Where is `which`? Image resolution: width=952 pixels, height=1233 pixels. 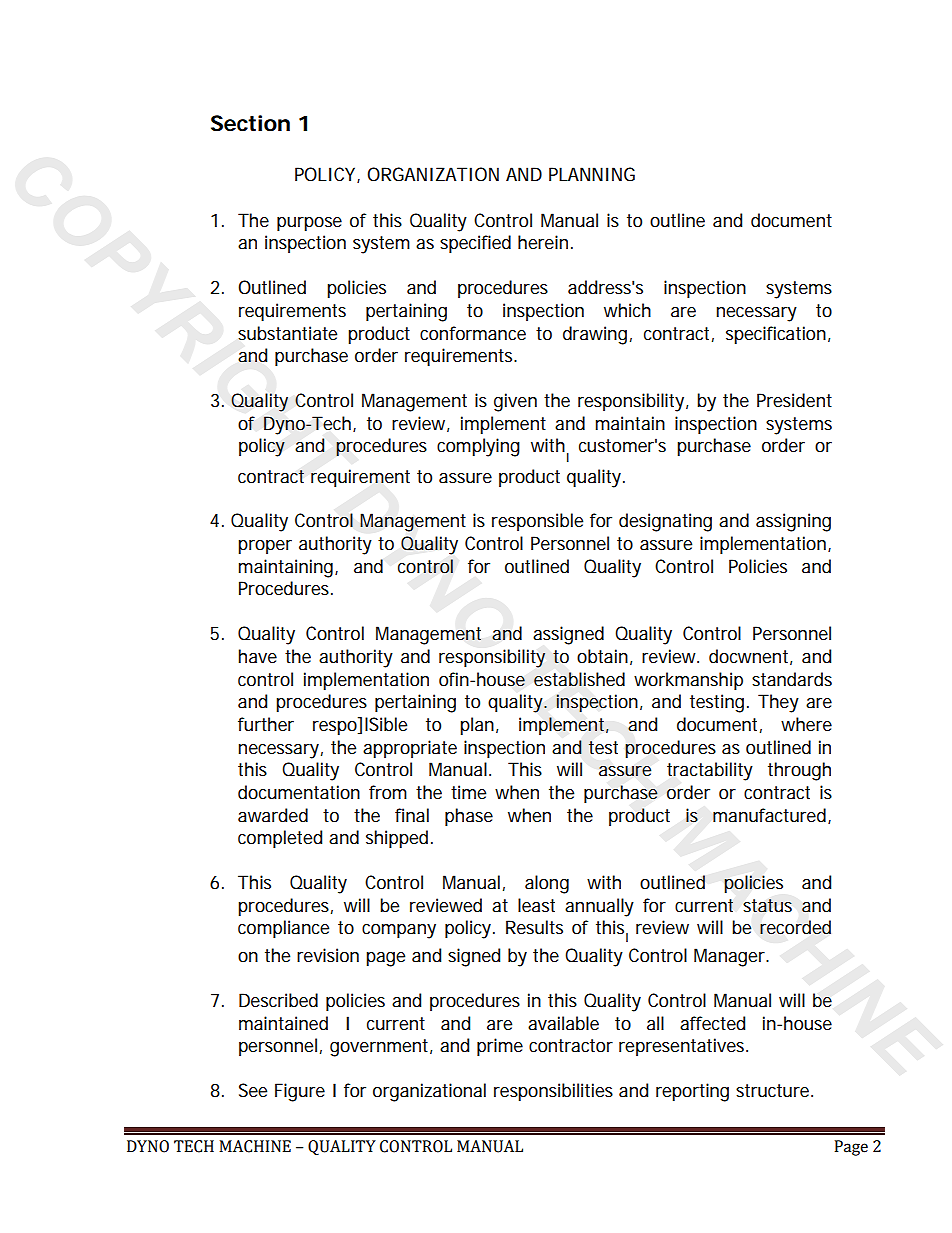
which is located at coordinates (627, 310).
